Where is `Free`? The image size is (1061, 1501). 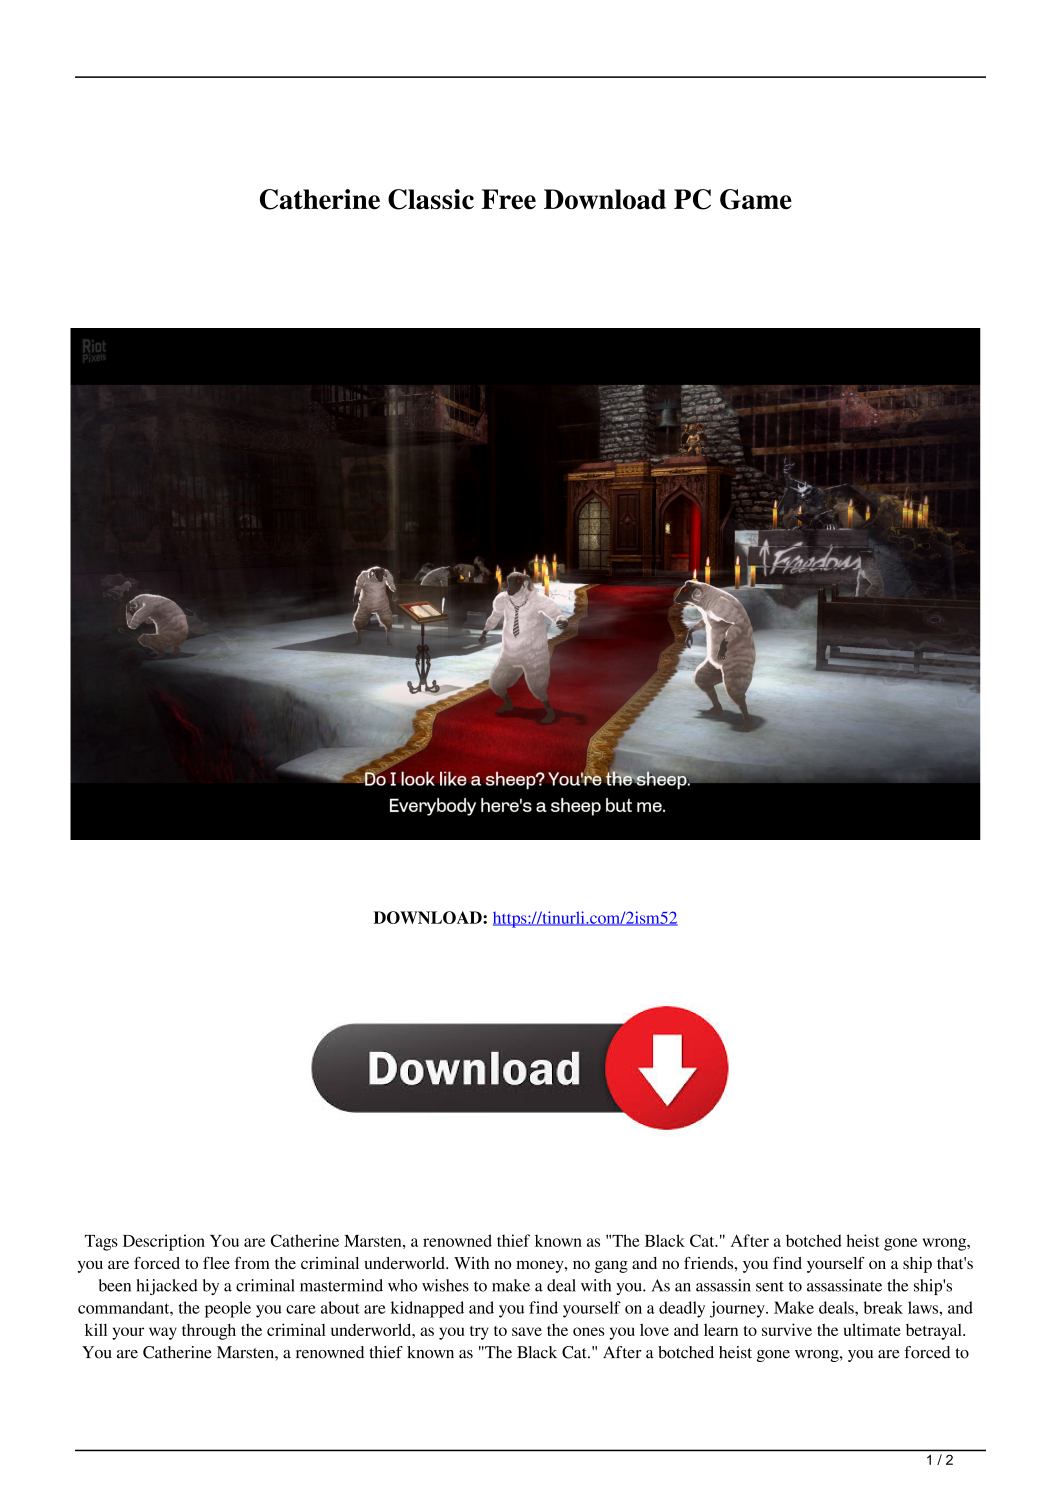
Free is located at coordinates (509, 199).
